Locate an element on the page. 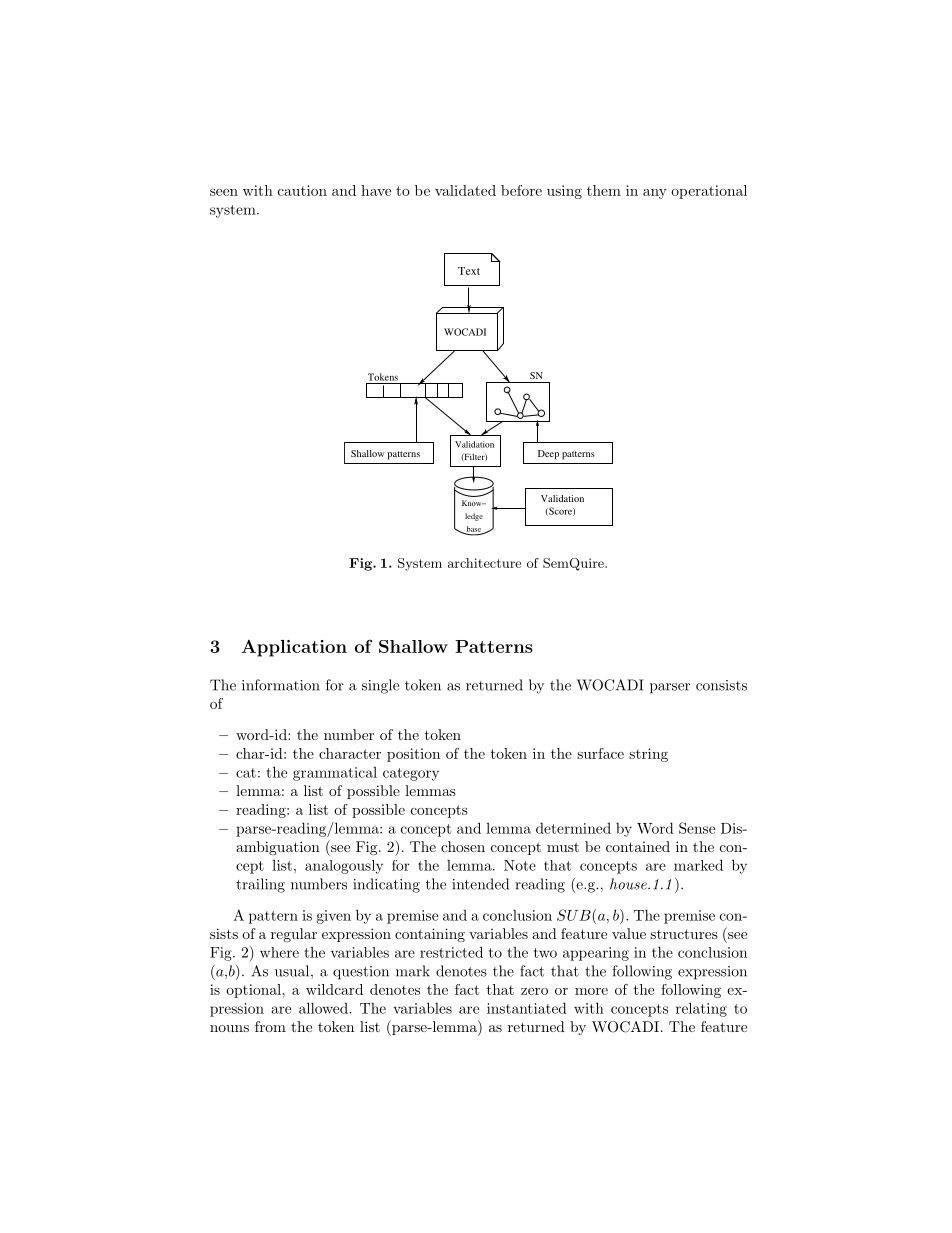 This image has width=952, height=1233. contained is located at coordinates (638, 846).
